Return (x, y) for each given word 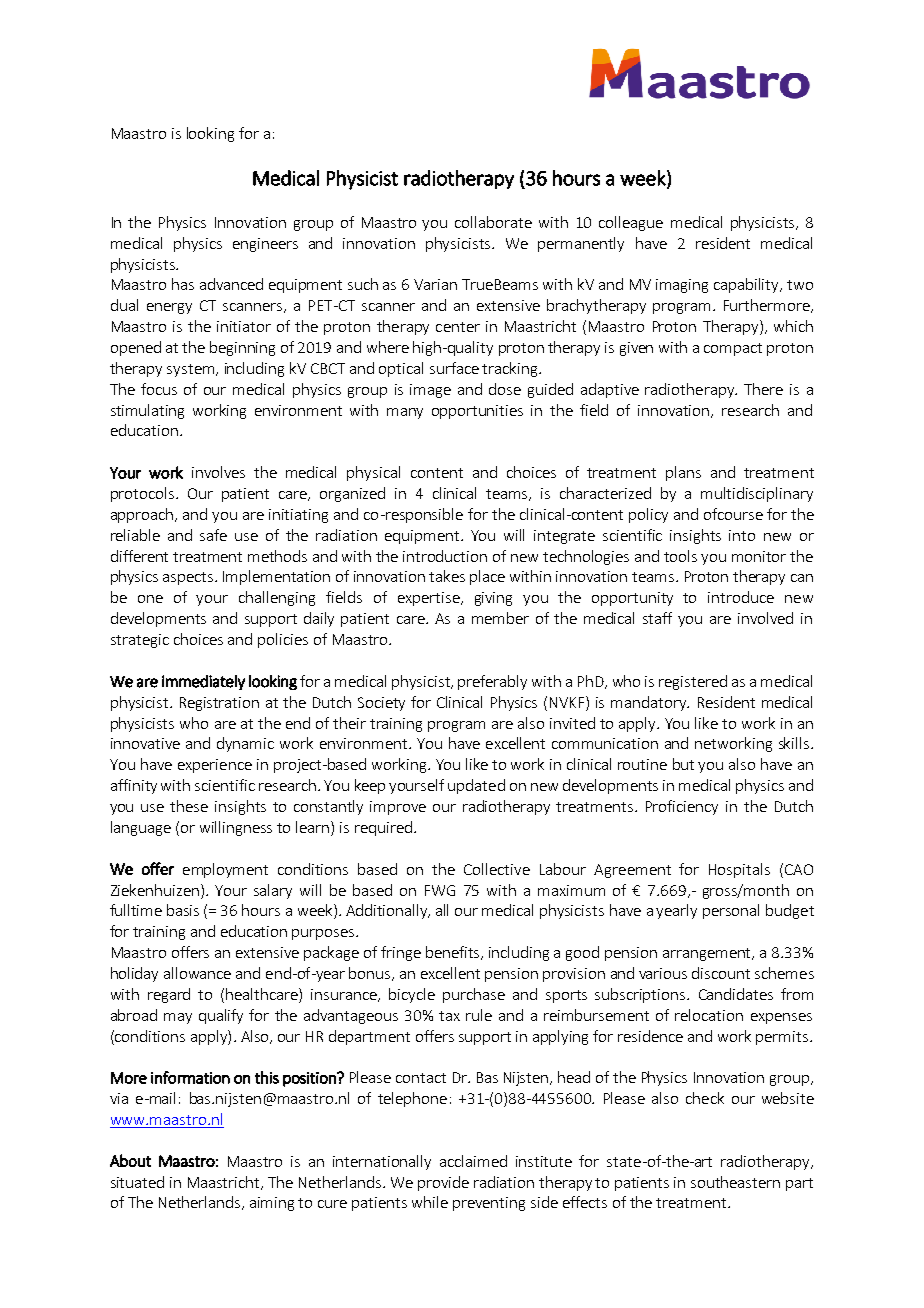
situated (137, 1182)
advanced (231, 284)
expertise (430, 599)
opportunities (477, 412)
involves (218, 472)
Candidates (736, 994)
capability (747, 285)
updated (476, 786)
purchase (474, 995)
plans (683, 473)
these (189, 806)
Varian (435, 284)
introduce (741, 597)
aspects (189, 578)
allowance (197, 973)
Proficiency (682, 807)
